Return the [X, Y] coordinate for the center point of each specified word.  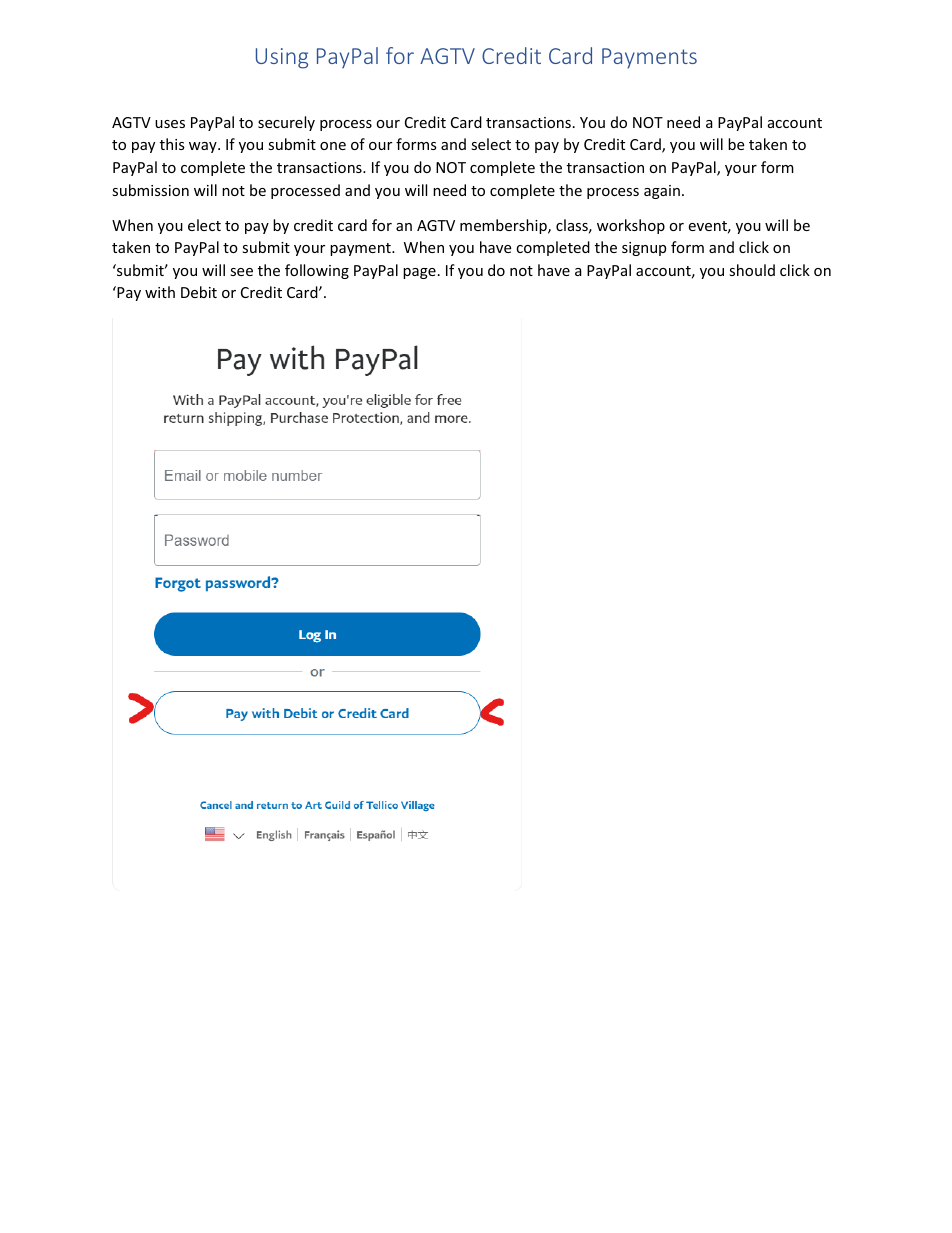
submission [150, 190]
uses [170, 124]
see [241, 272]
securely [286, 123]
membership [504, 226]
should [752, 270]
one [333, 146]
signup [644, 249]
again [662, 192]
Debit [199, 292]
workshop [631, 226]
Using [282, 58]
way [204, 147]
